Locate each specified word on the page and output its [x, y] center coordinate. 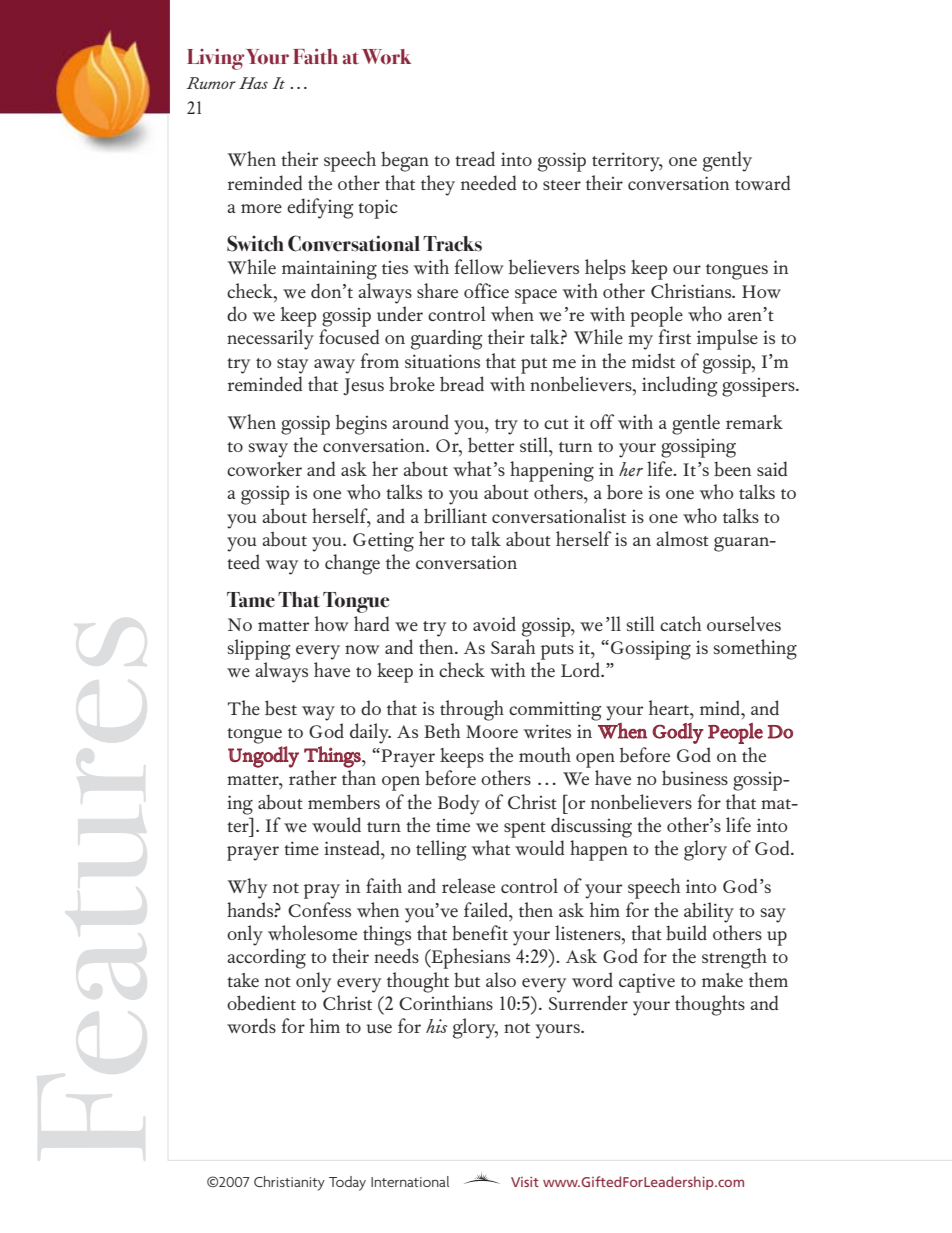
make [722, 980]
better [491, 445]
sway [268, 450]
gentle [696, 424]
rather [313, 777]
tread [475, 158]
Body [459, 804]
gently [727, 161]
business [695, 778]
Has [253, 83]
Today [347, 1183]
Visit [525, 1182]
